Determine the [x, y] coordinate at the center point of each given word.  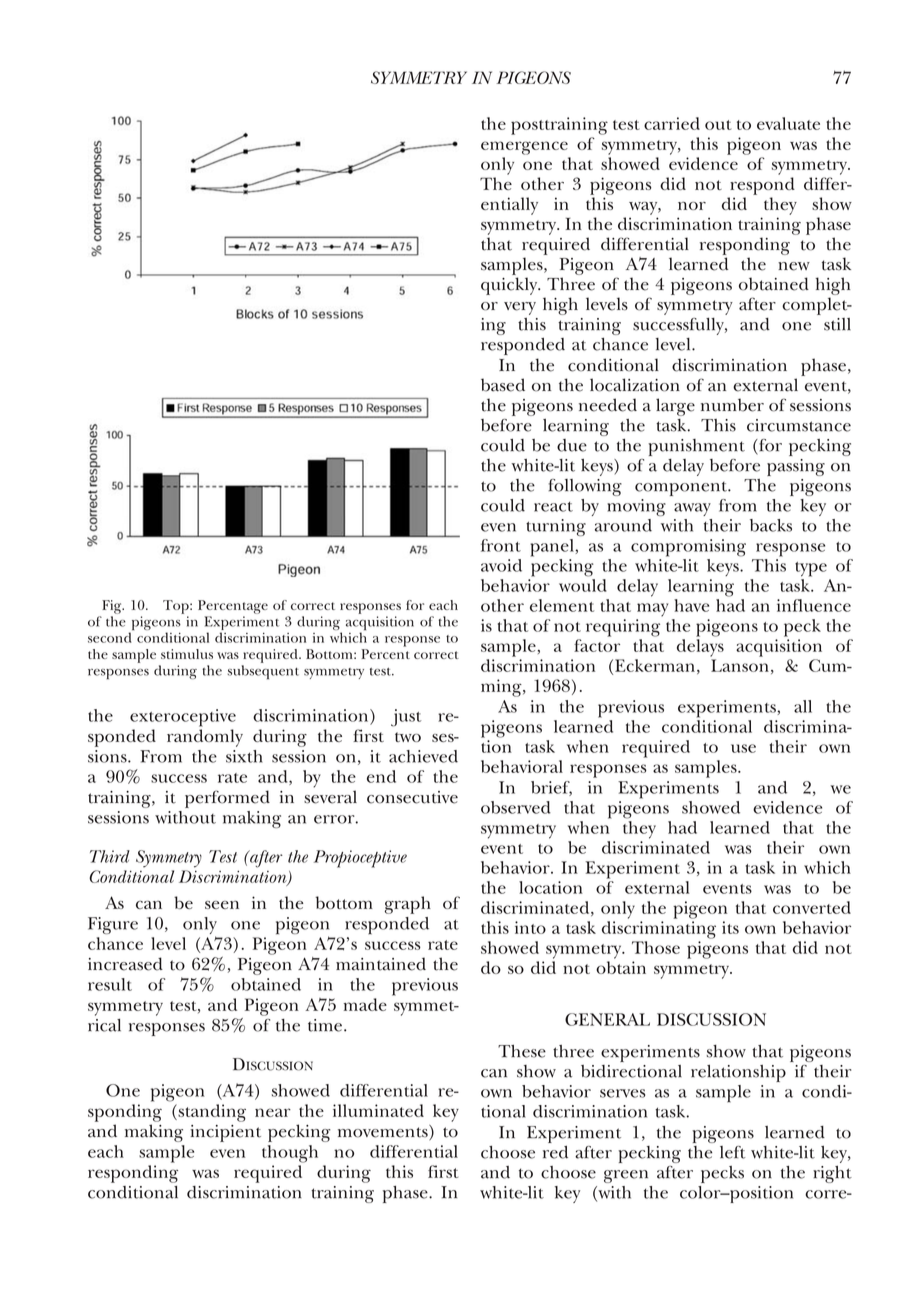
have [691, 605]
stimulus [187, 654]
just [406, 718]
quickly [510, 286]
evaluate [788, 123]
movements [384, 1132]
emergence [524, 148]
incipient [225, 1133]
